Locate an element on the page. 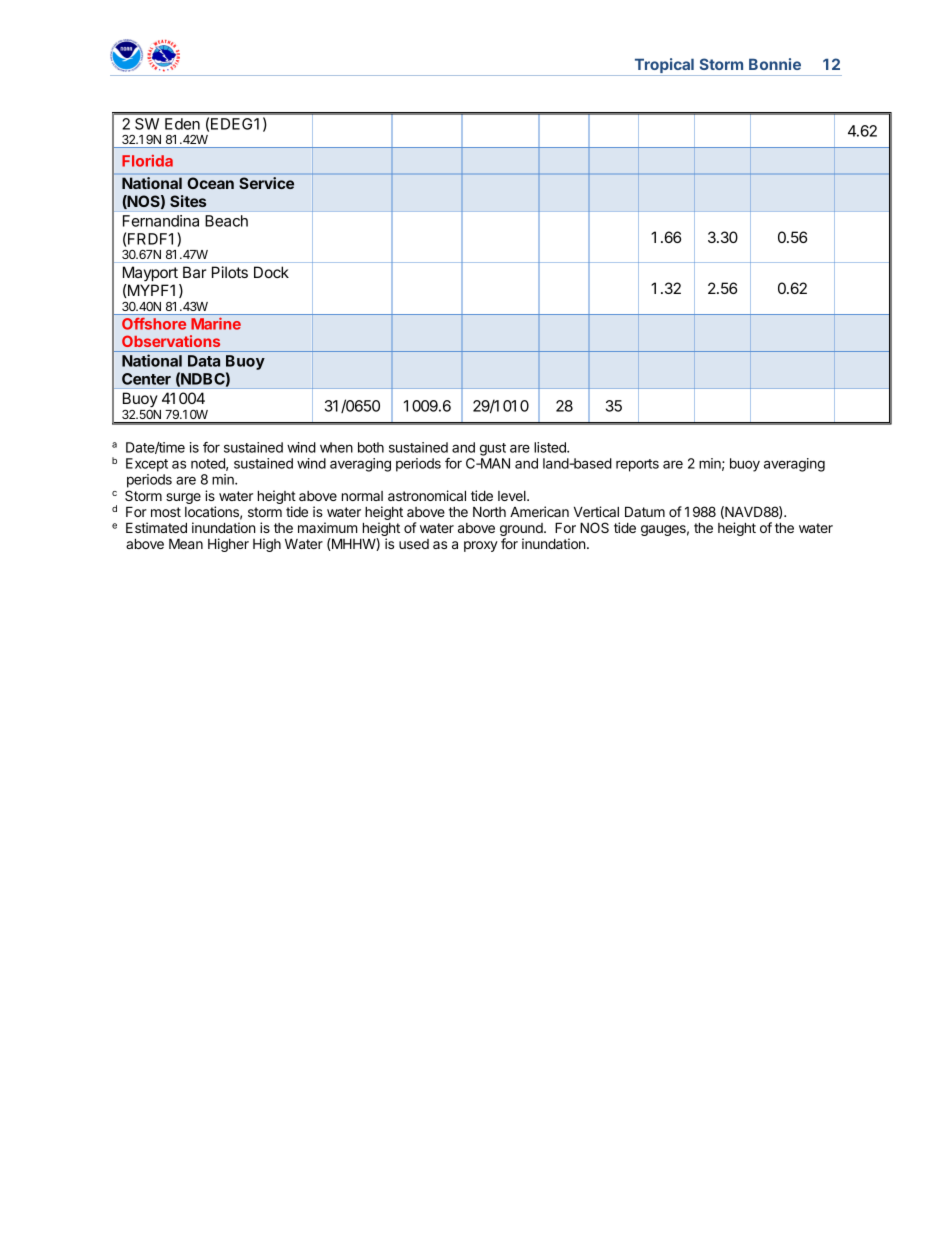  Dock is located at coordinates (271, 272).
